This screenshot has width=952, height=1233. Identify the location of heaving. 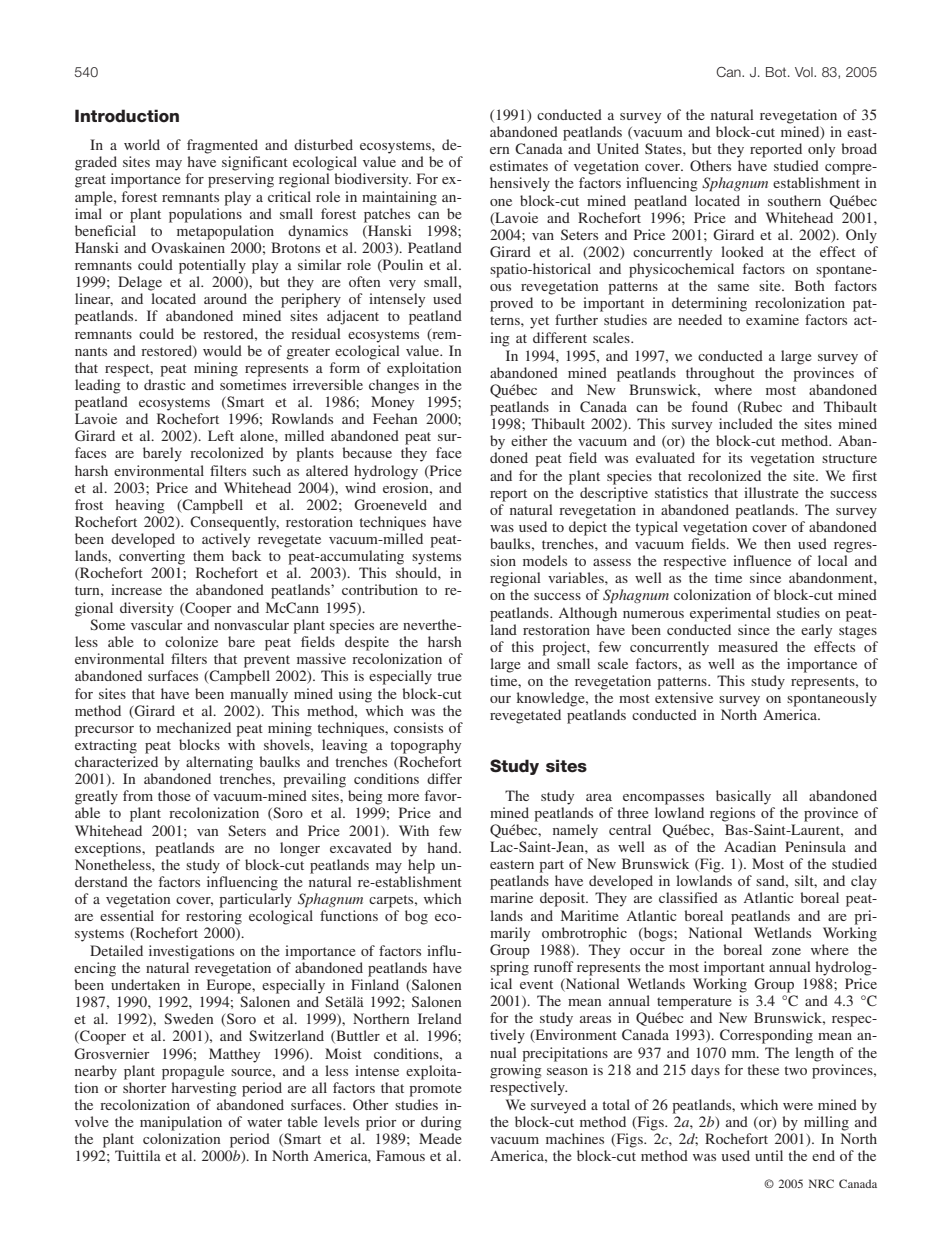
(140, 506).
